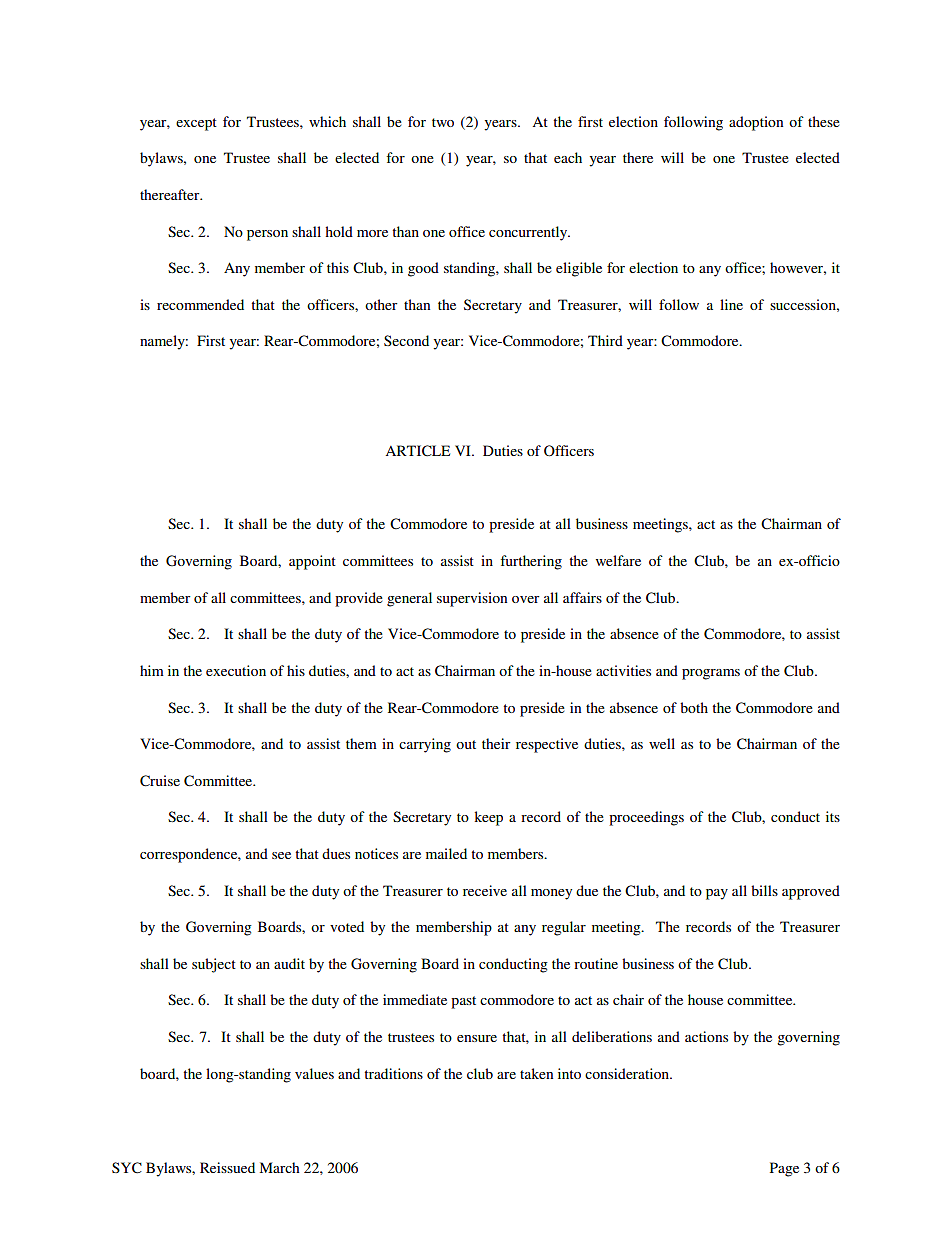 The height and width of the screenshot is (1233, 952). Describe the element at coordinates (618, 560) in the screenshot. I see `welfare` at that location.
